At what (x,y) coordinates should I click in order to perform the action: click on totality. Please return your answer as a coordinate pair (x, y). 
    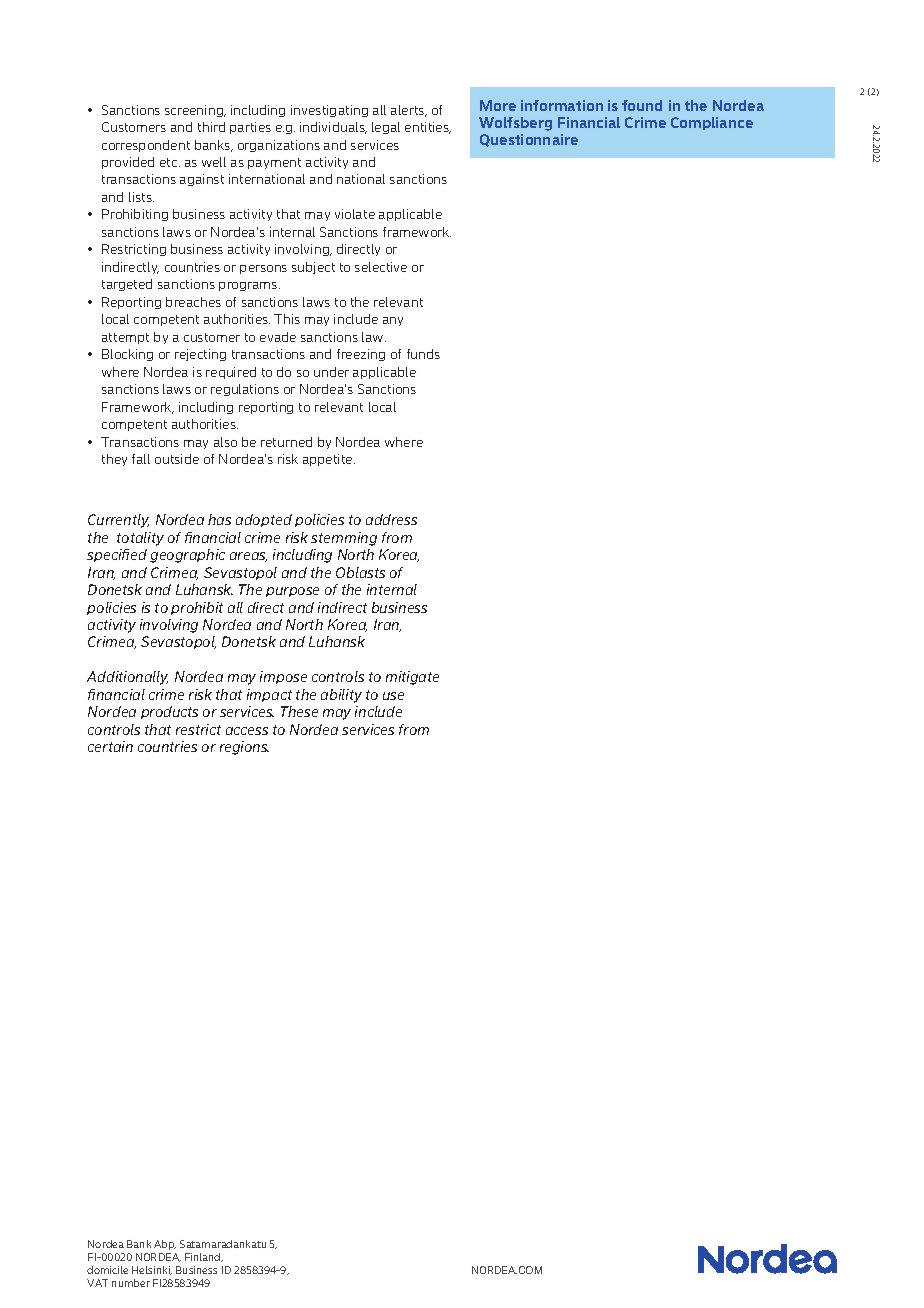
    Looking at the image, I should click on (140, 539).
